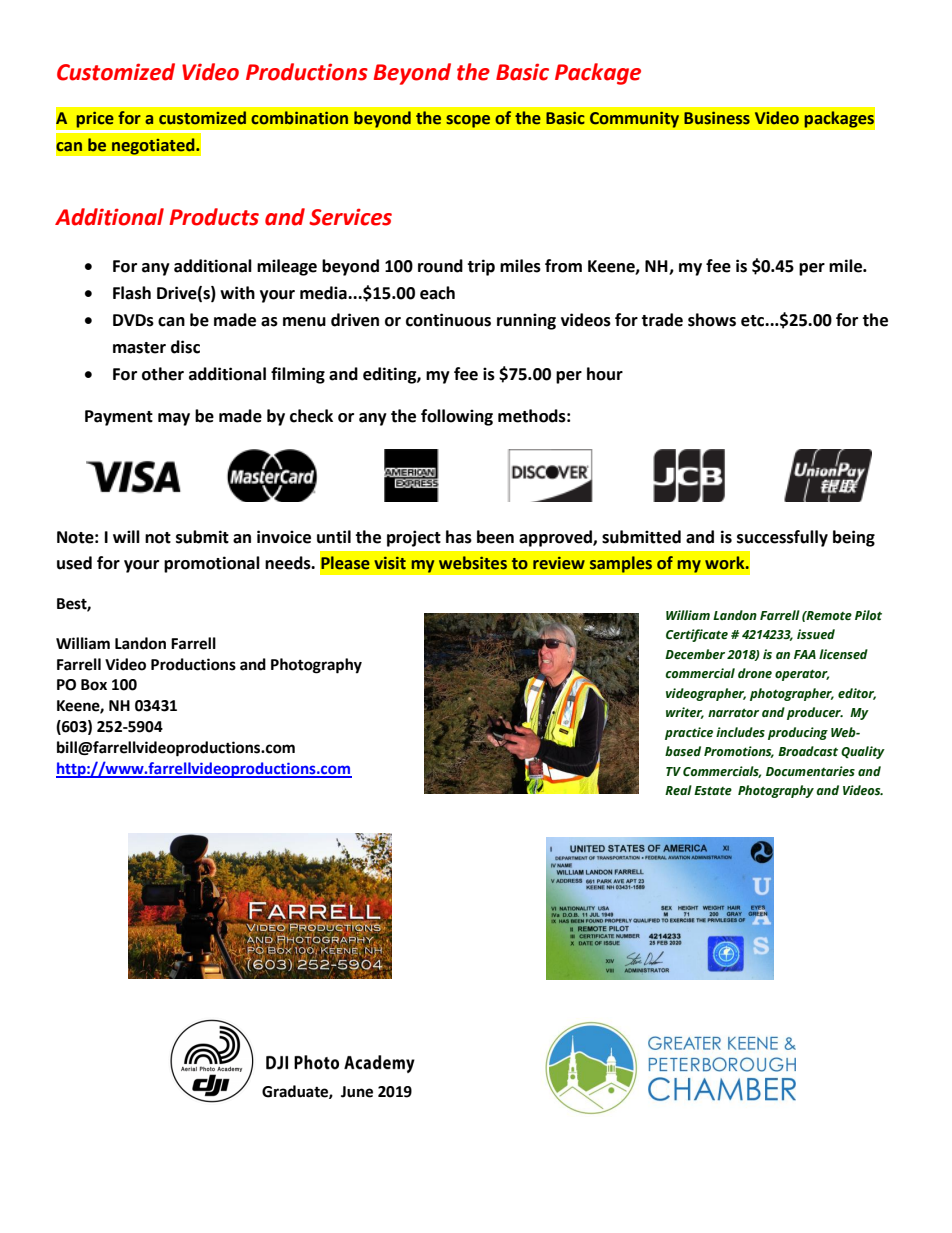 This screenshot has width=952, height=1233. Describe the element at coordinates (154, 146) in the screenshot. I see `negotiated` at that location.
